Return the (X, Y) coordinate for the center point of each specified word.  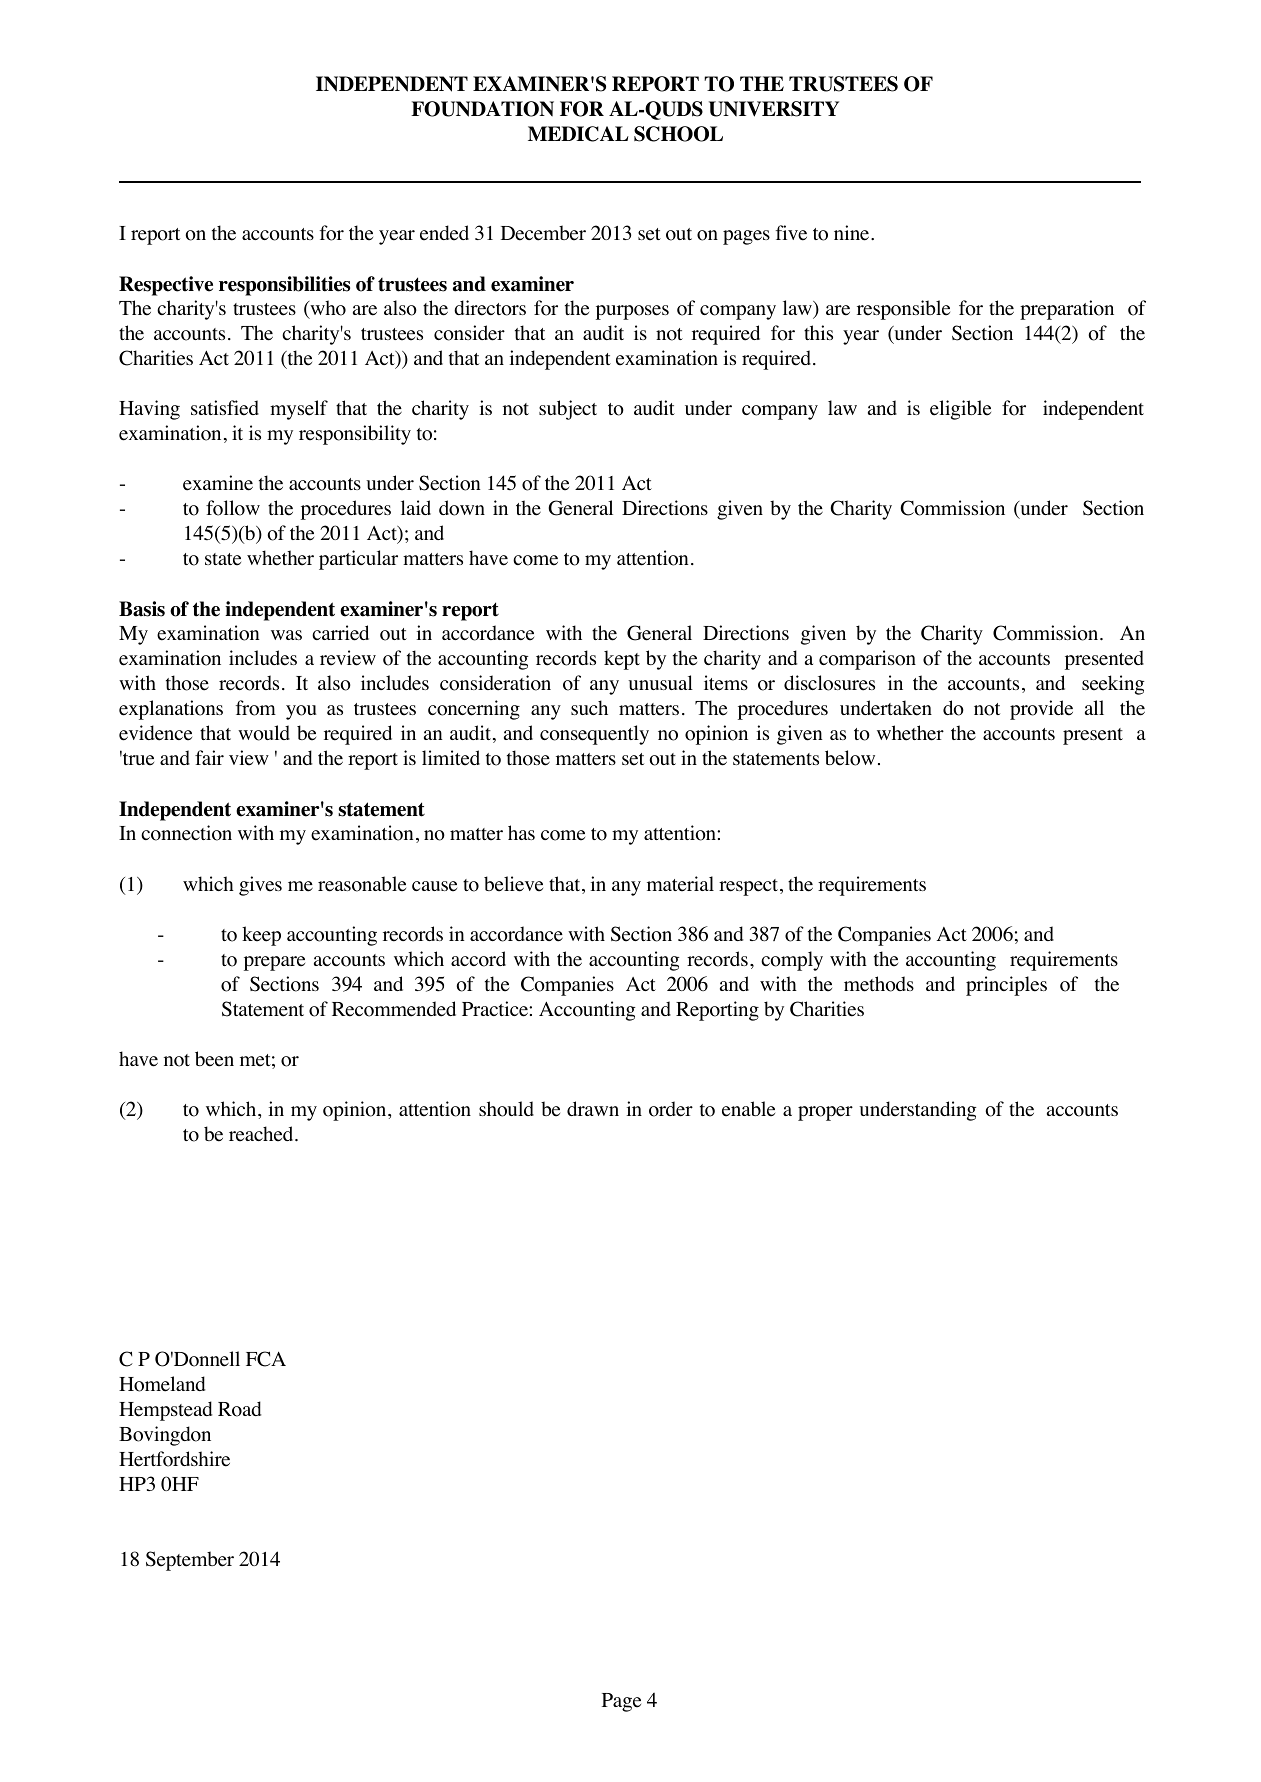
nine (853, 233)
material (680, 884)
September (190, 1561)
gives (260, 886)
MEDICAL (578, 134)
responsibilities (284, 286)
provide (1041, 710)
